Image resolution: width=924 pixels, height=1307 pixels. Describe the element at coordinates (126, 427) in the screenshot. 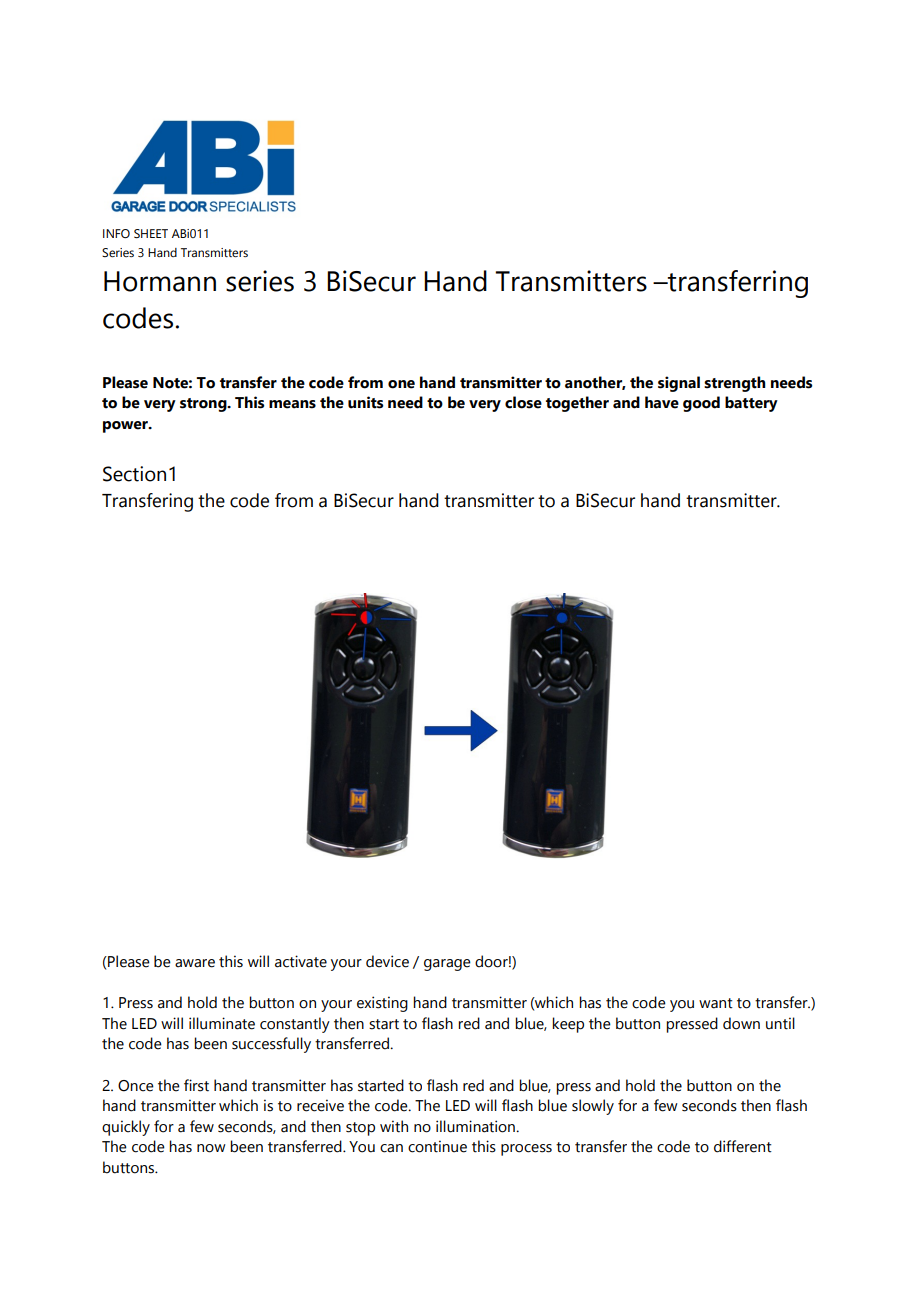

I see `power` at that location.
